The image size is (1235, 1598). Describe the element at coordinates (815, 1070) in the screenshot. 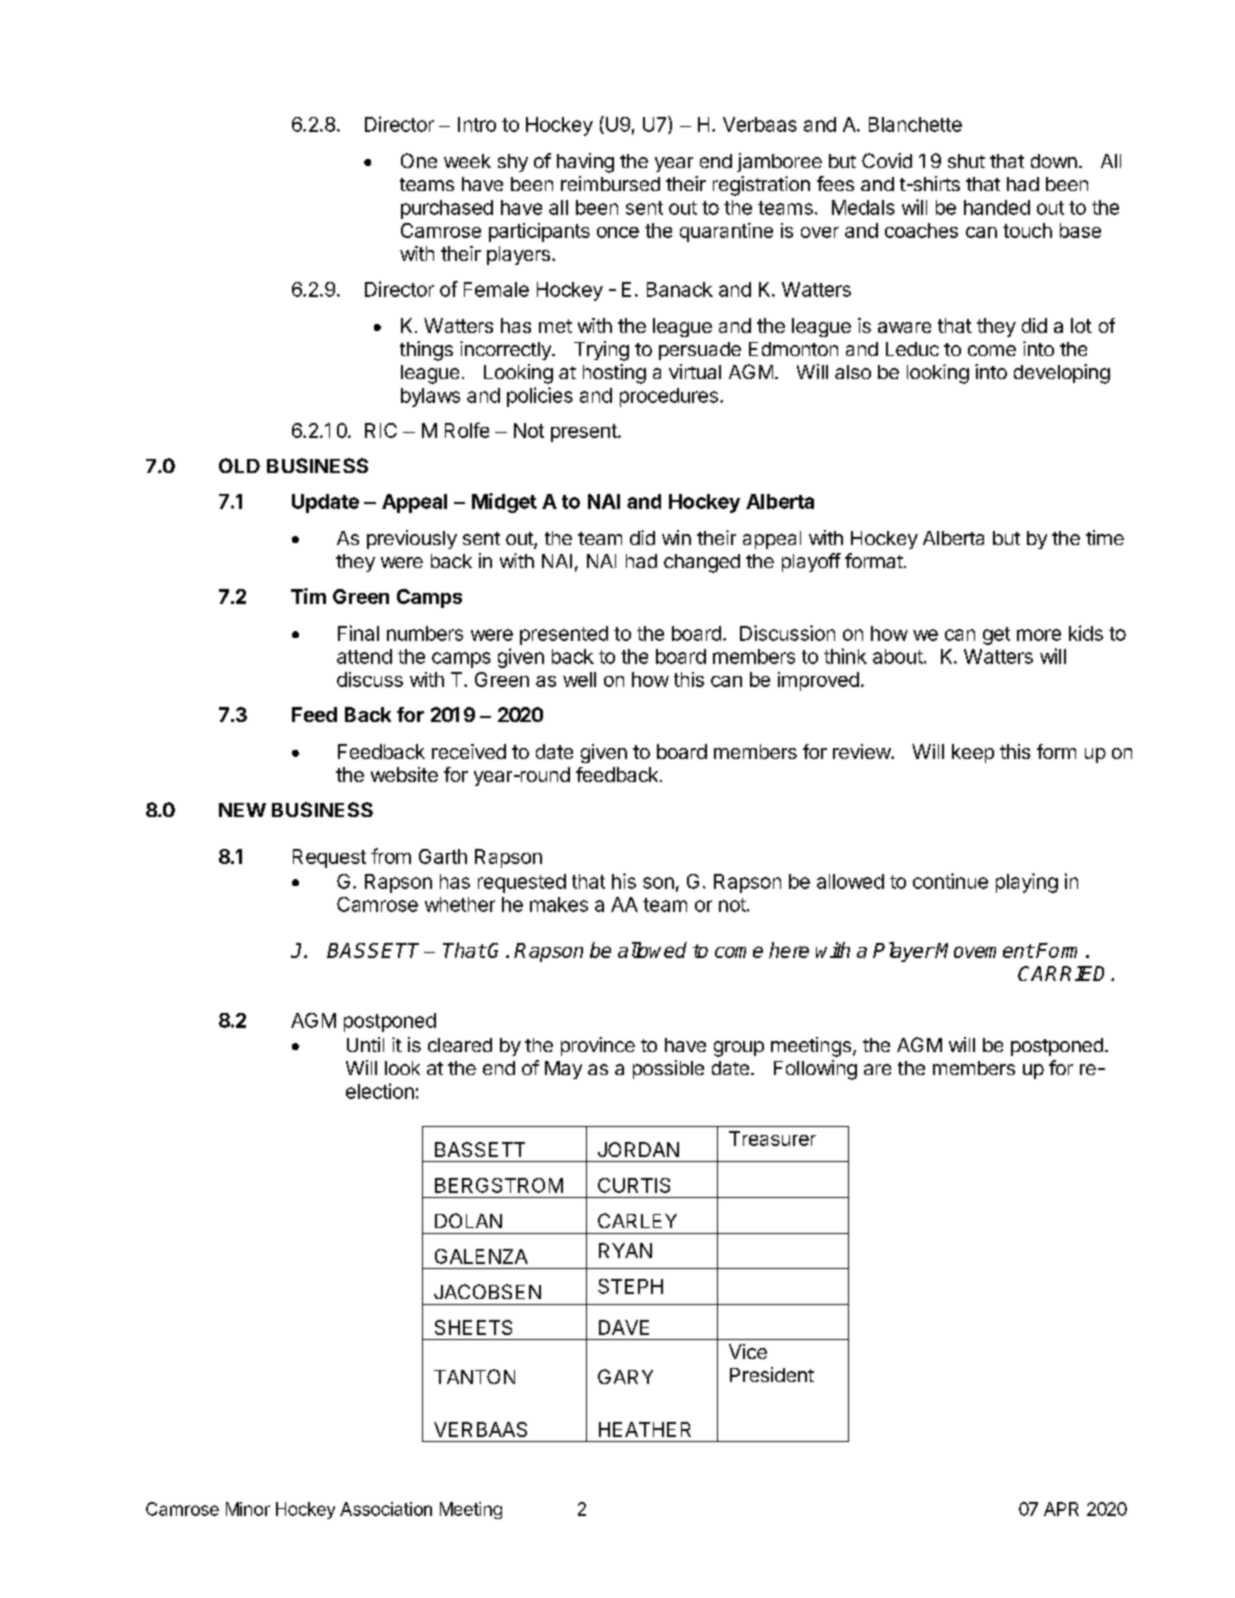

I see `Following` at that location.
